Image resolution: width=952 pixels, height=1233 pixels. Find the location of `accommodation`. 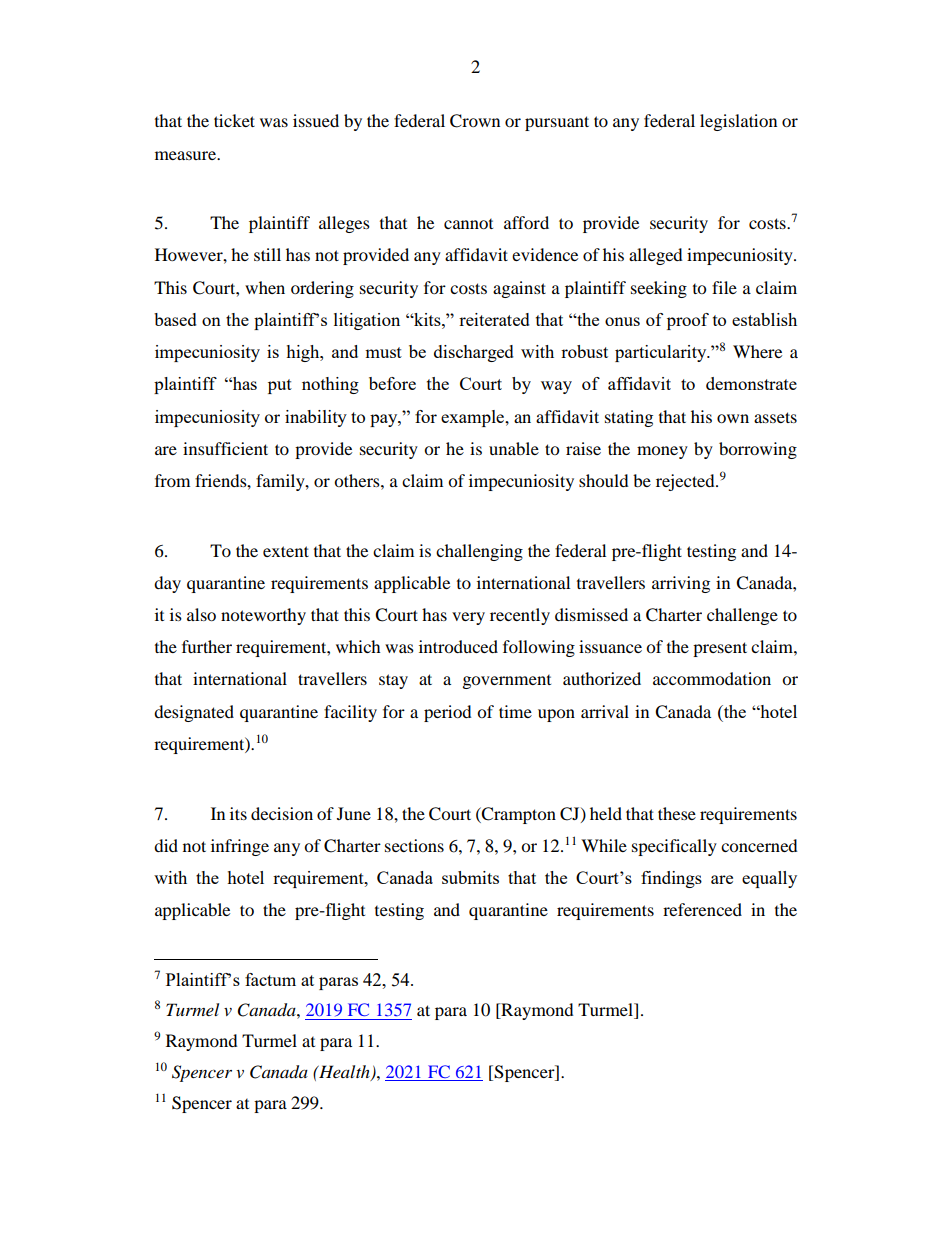

accommodation is located at coordinates (712, 678).
